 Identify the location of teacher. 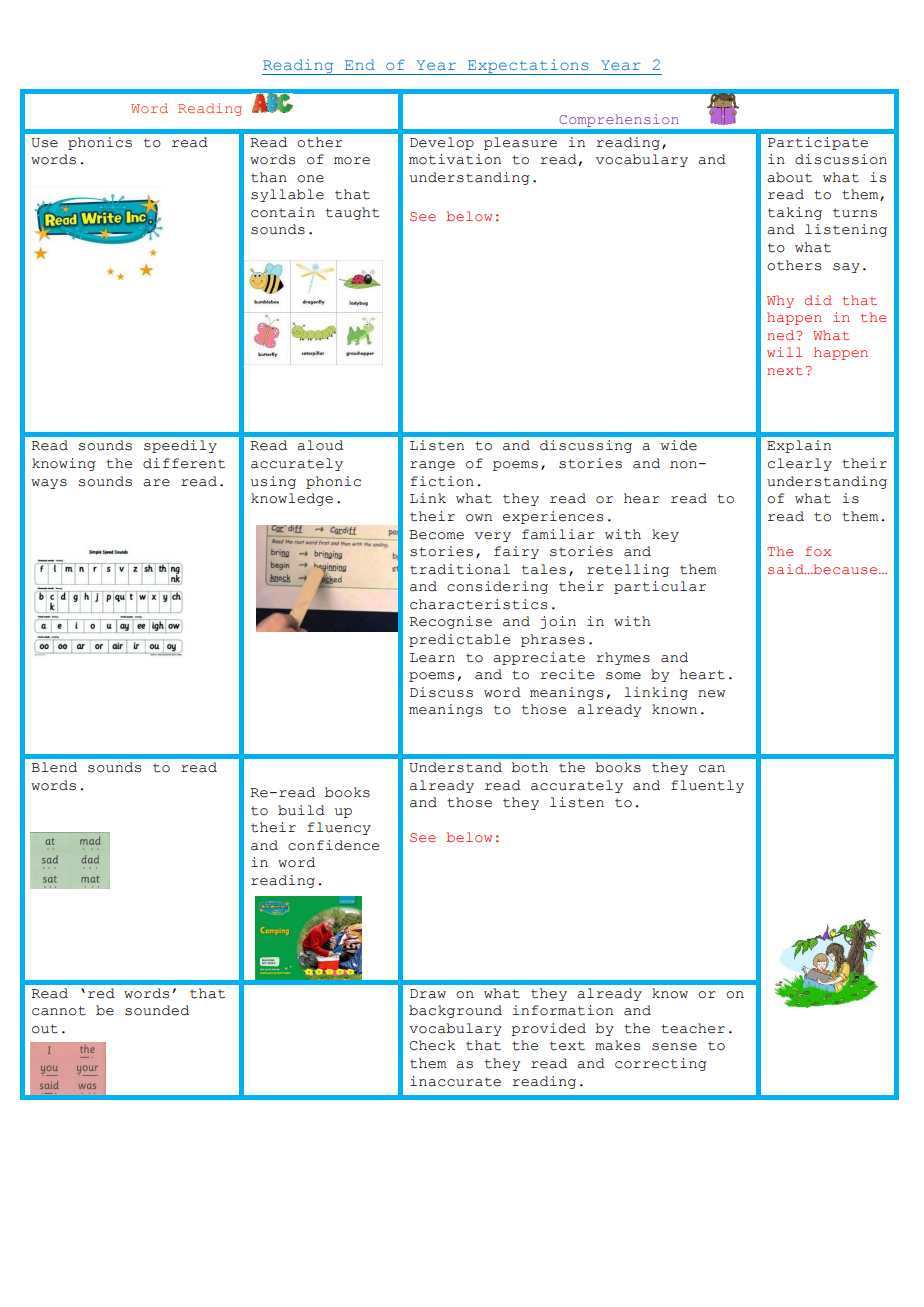
(693, 1028).
